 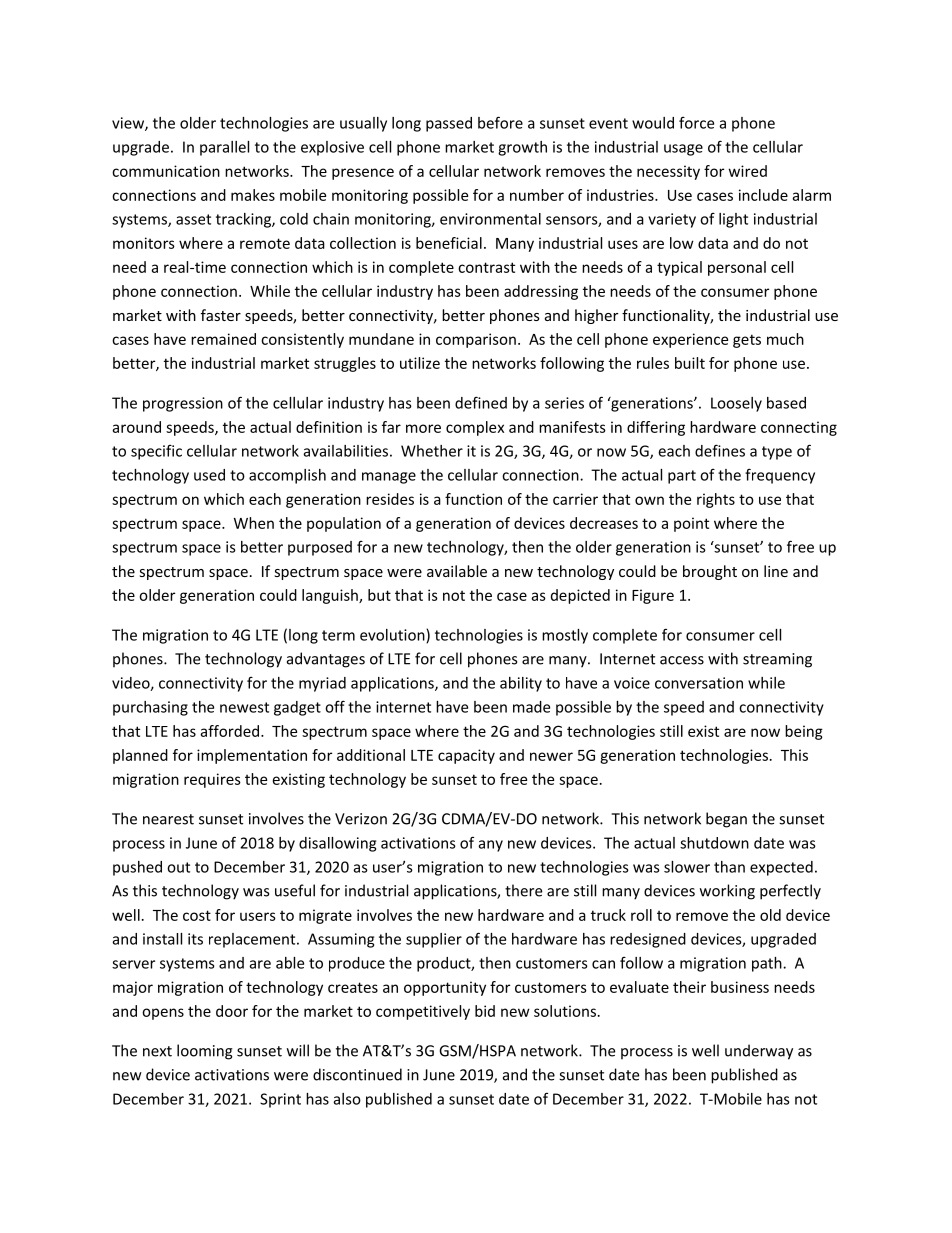 I want to click on there, so click(x=523, y=890).
